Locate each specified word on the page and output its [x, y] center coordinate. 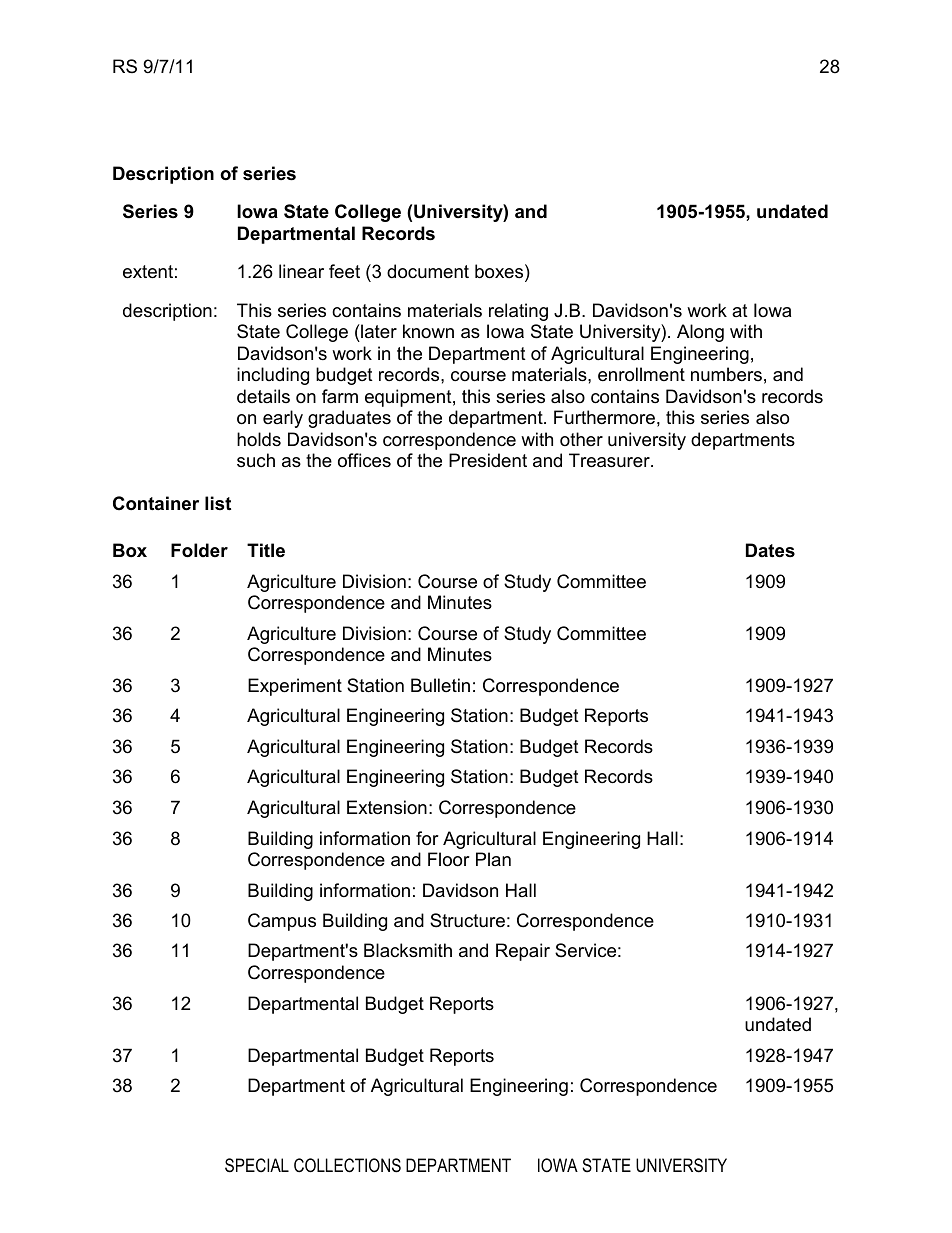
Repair [523, 952]
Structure [467, 920]
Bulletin [440, 685]
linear [301, 271]
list [218, 503]
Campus [282, 922]
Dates [770, 550]
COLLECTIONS [347, 1165]
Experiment [295, 687]
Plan [493, 859]
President [488, 460]
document [428, 271]
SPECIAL [257, 1165]
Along [700, 333]
